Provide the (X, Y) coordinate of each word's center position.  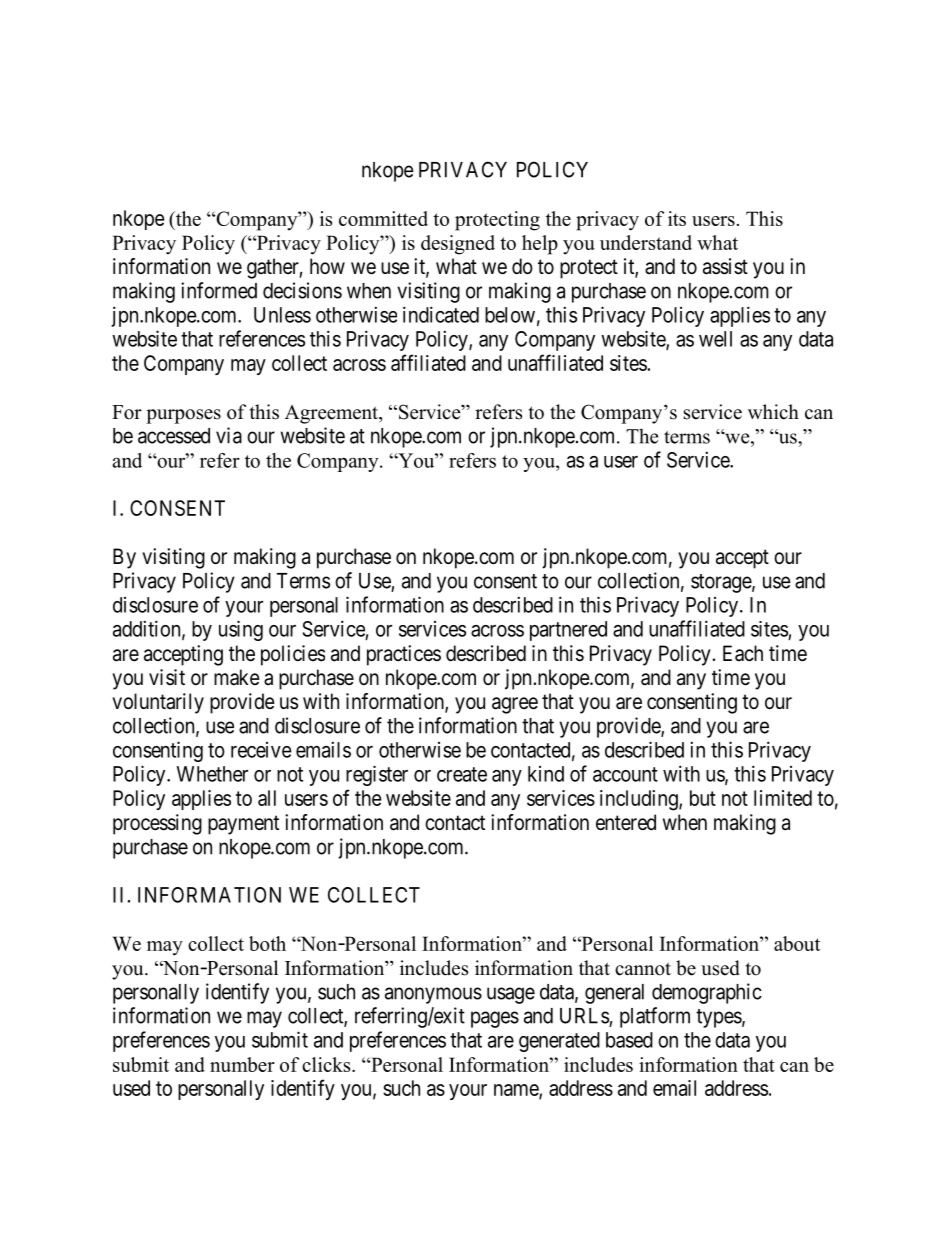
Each (743, 653)
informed (219, 290)
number (242, 1064)
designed (458, 245)
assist (725, 266)
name (517, 1091)
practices (404, 655)
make (237, 677)
